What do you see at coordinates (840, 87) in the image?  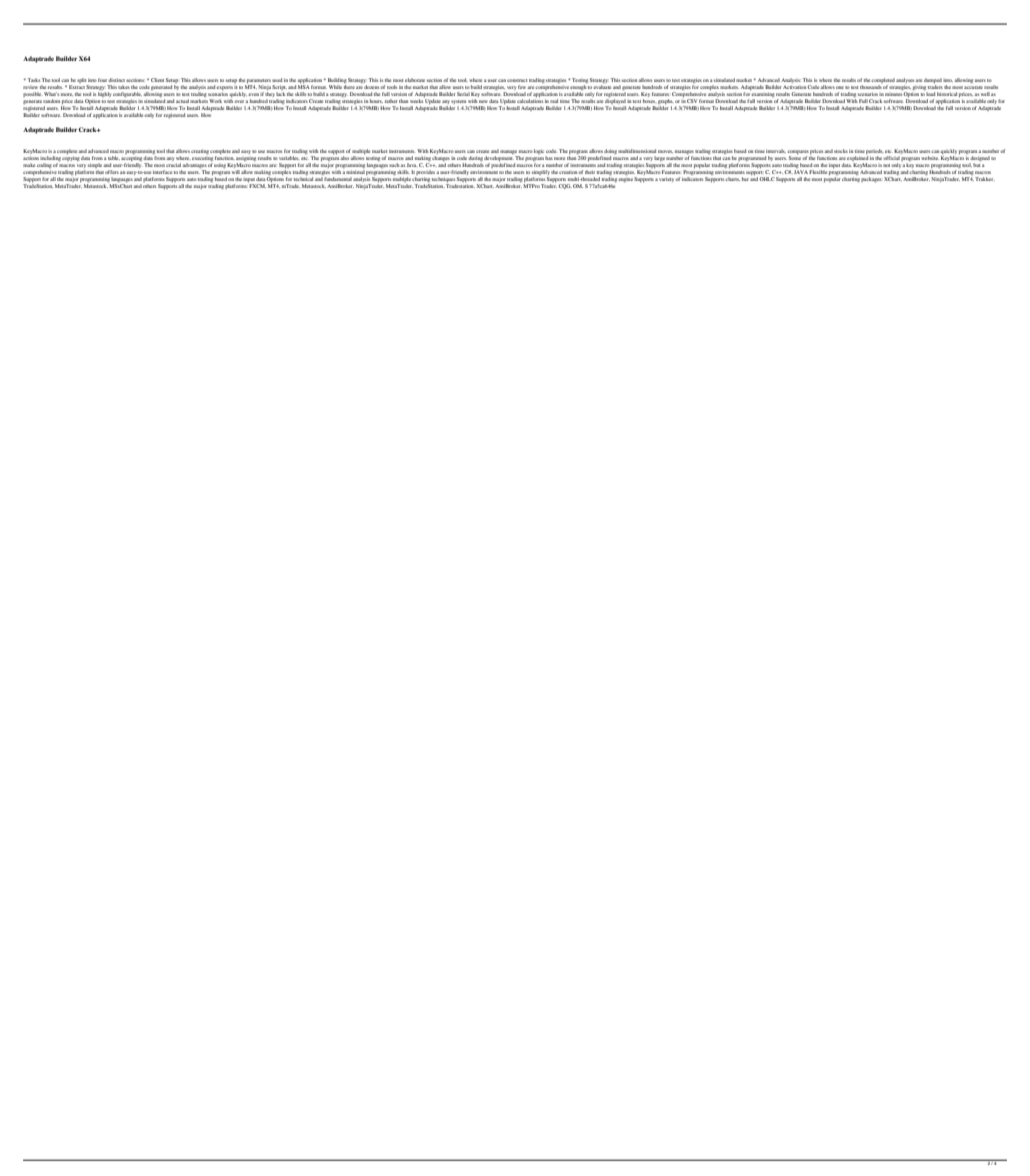 I see `one` at bounding box center [840, 87].
